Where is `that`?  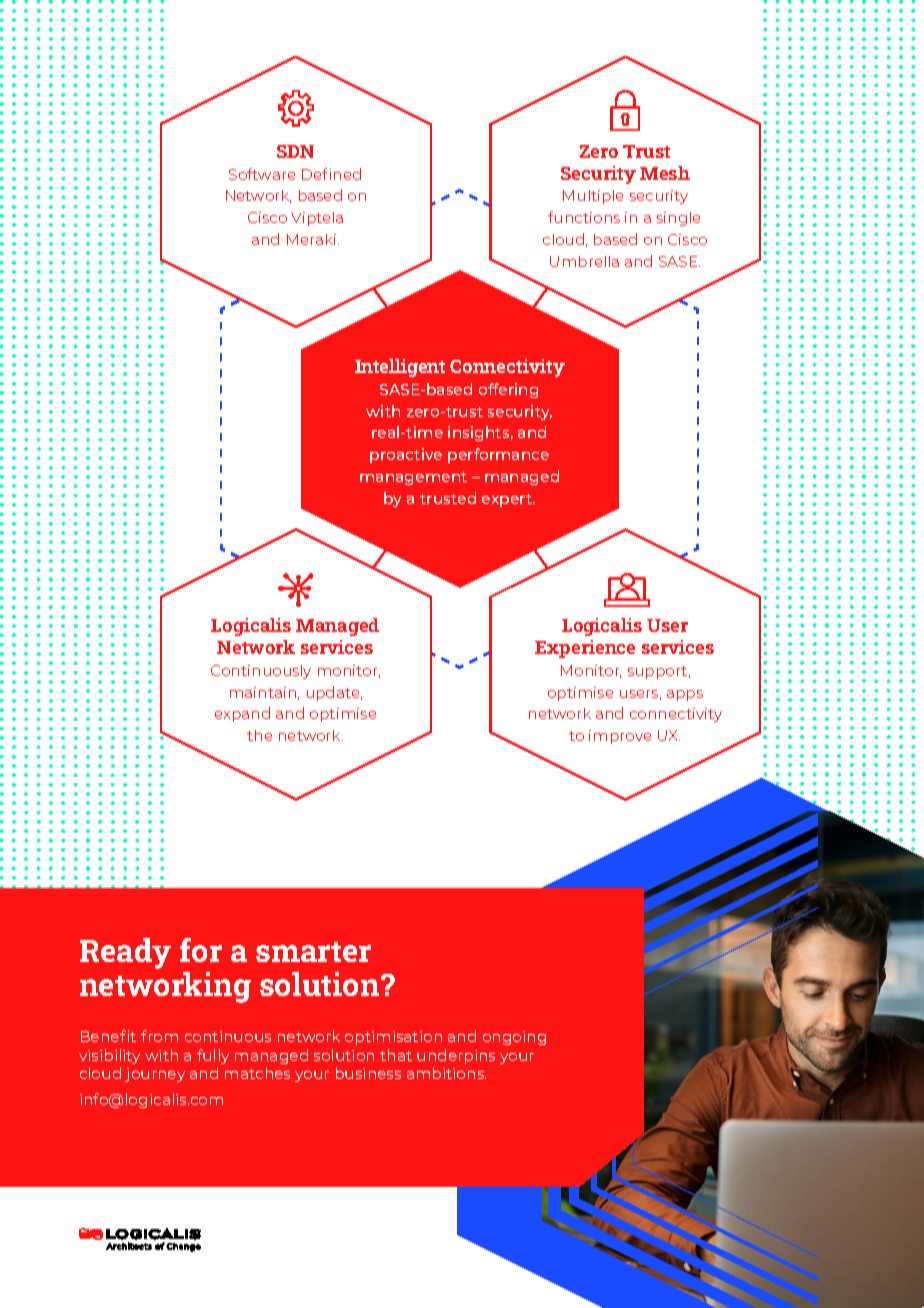 that is located at coordinates (396, 1055).
